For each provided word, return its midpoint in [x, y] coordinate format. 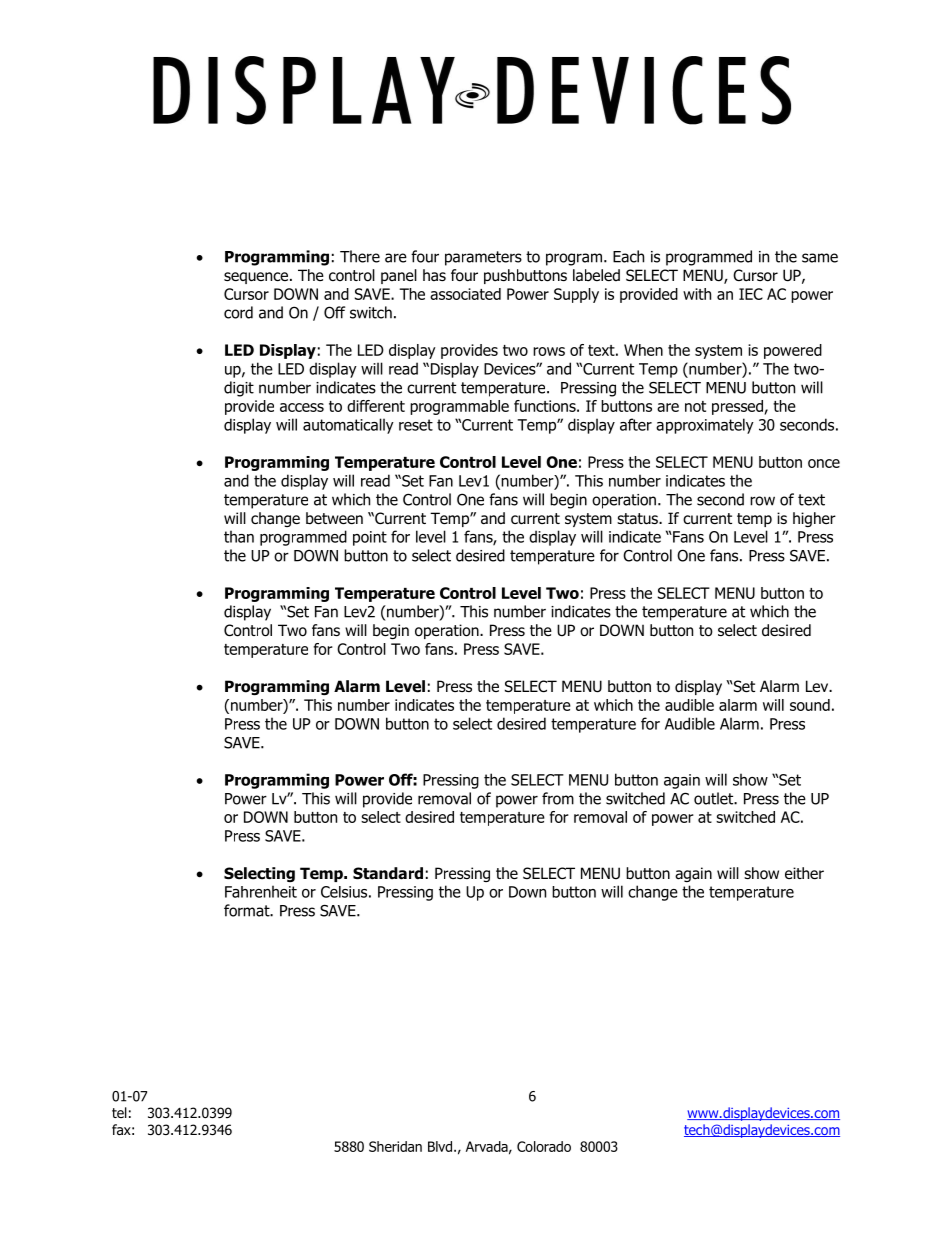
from [558, 798]
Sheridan [395, 1146]
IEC [751, 294]
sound [810, 705]
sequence [256, 278]
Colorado [544, 1146]
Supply [576, 295]
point [370, 538]
